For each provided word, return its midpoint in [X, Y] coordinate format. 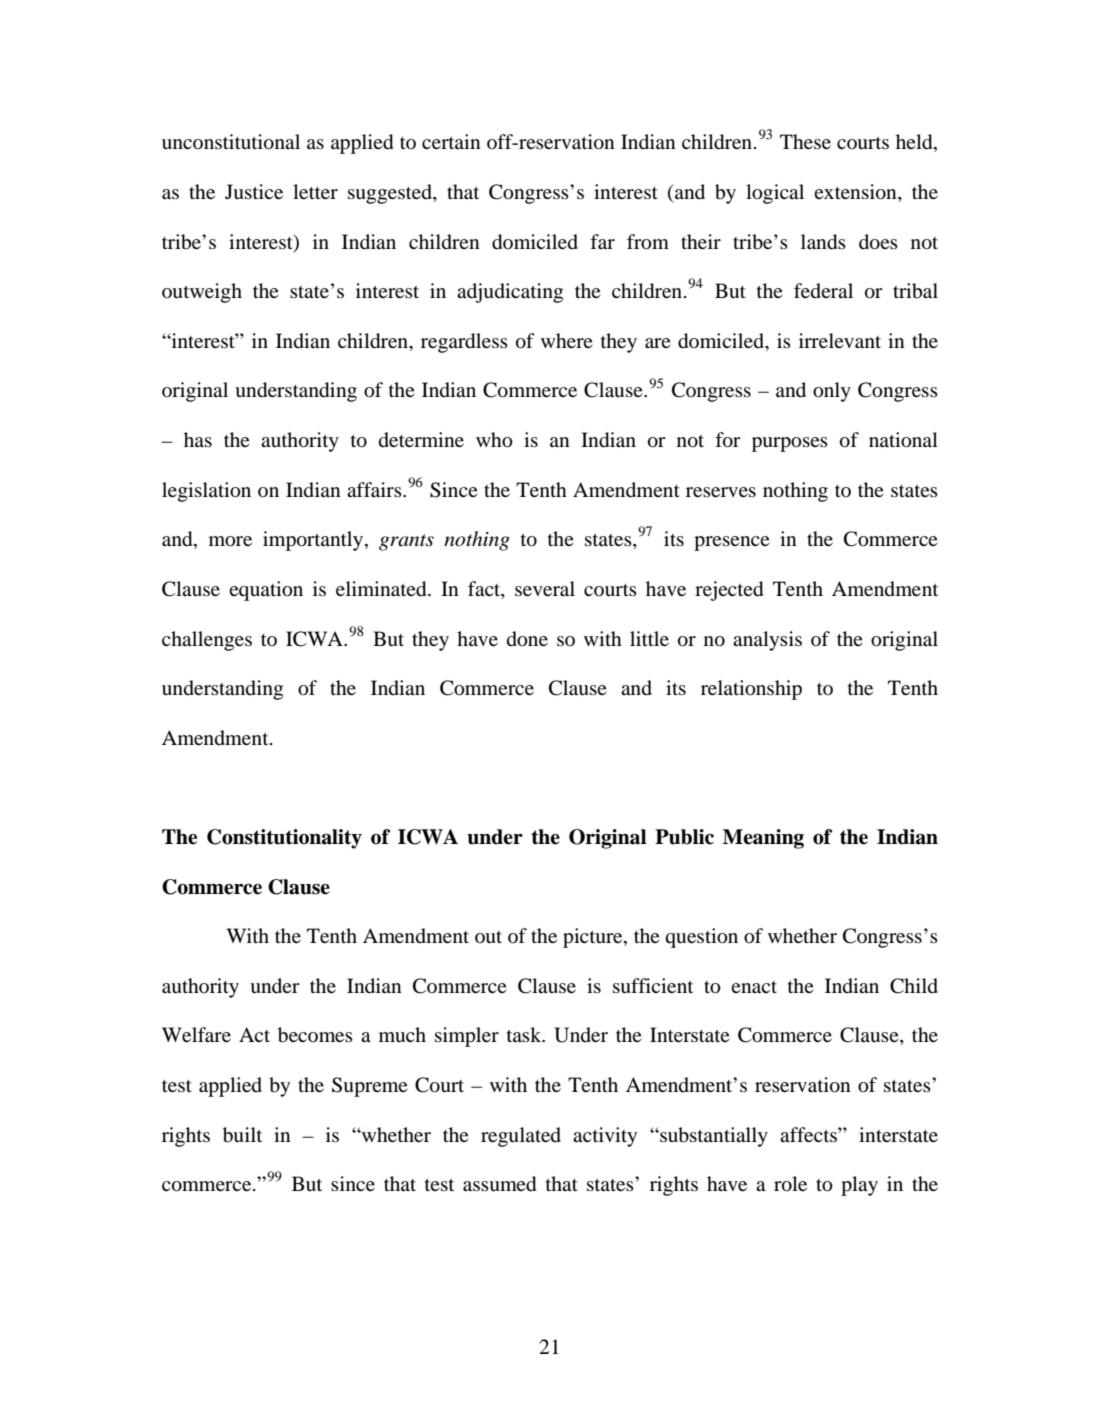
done [527, 639]
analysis [767, 641]
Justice [254, 192]
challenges [207, 641]
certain [451, 141]
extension [856, 193]
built [242, 1135]
